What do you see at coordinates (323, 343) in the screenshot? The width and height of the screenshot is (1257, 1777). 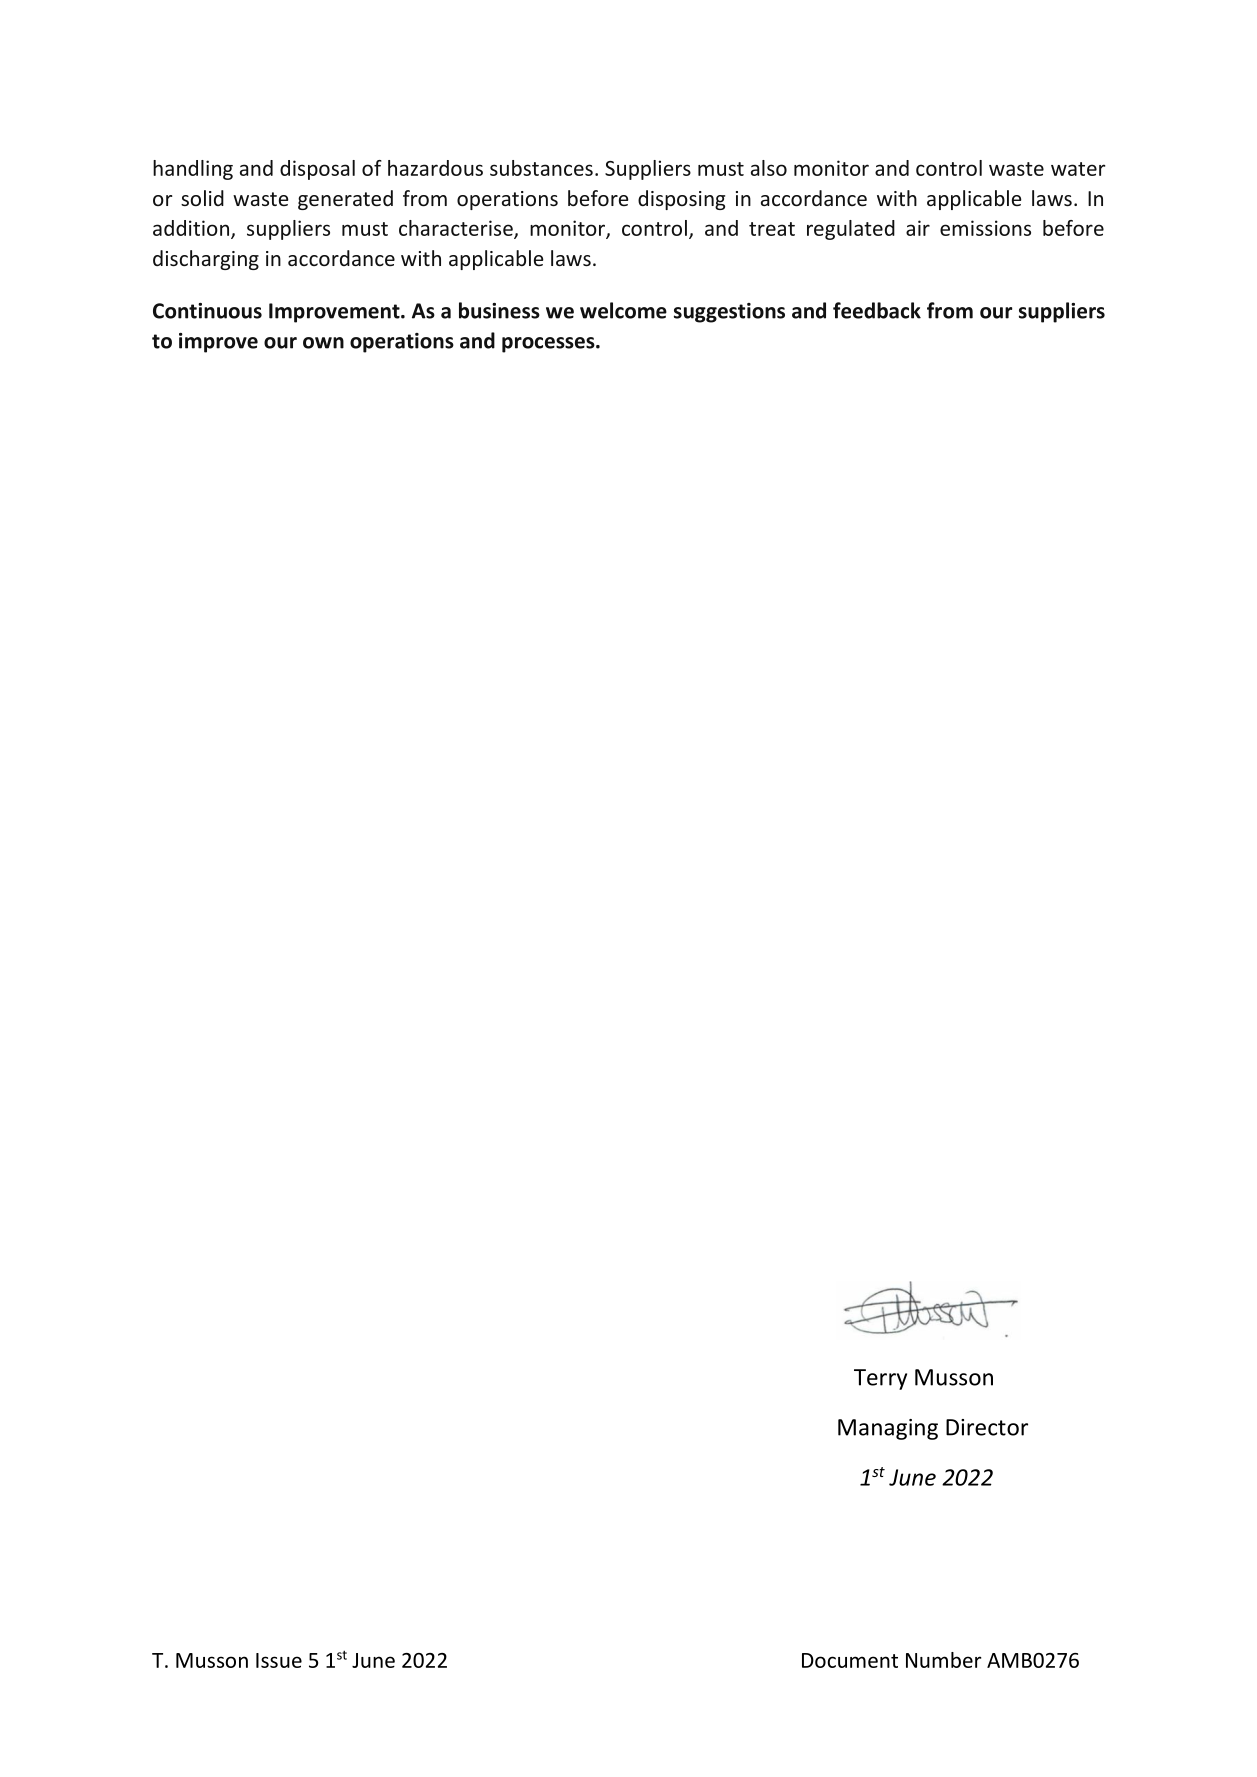 I see `own` at bounding box center [323, 343].
